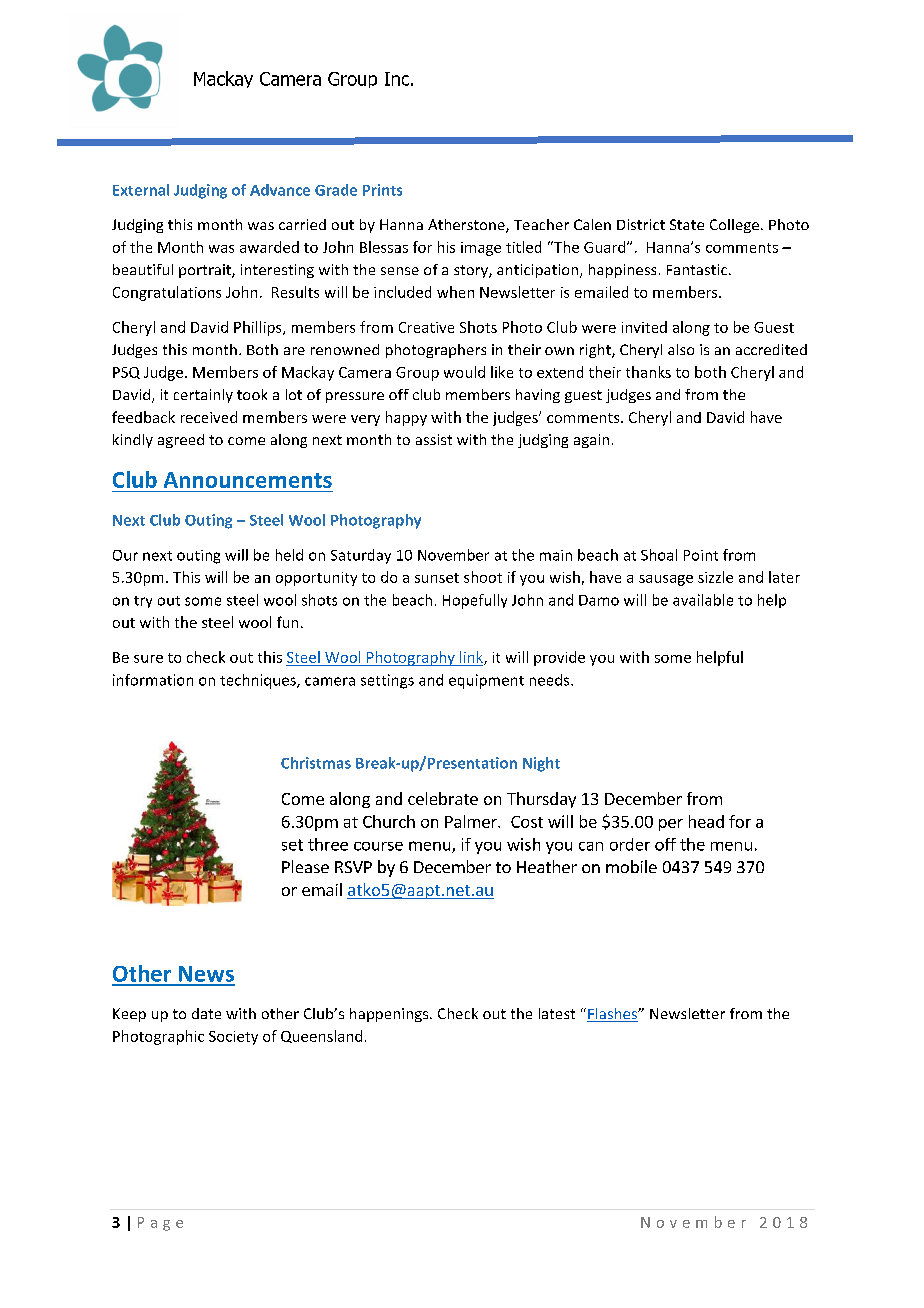 The width and height of the screenshot is (924, 1308). I want to click on Hopefully, so click(475, 601).
